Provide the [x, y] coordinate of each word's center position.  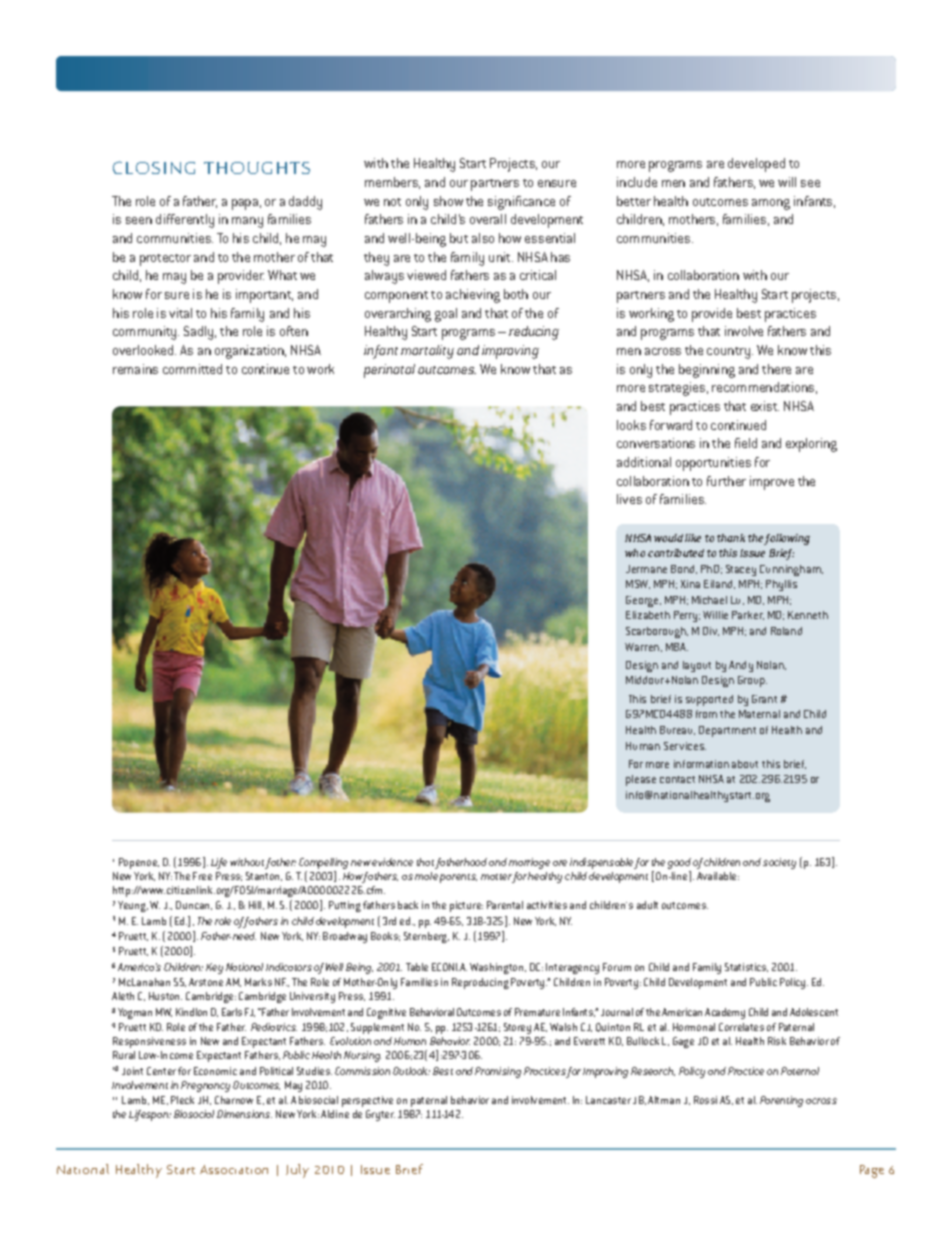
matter [496, 877]
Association [234, 1169]
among [771, 204]
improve [772, 483]
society [779, 863]
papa [245, 204]
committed [192, 369]
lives [629, 499]
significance [521, 203]
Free [202, 876]
